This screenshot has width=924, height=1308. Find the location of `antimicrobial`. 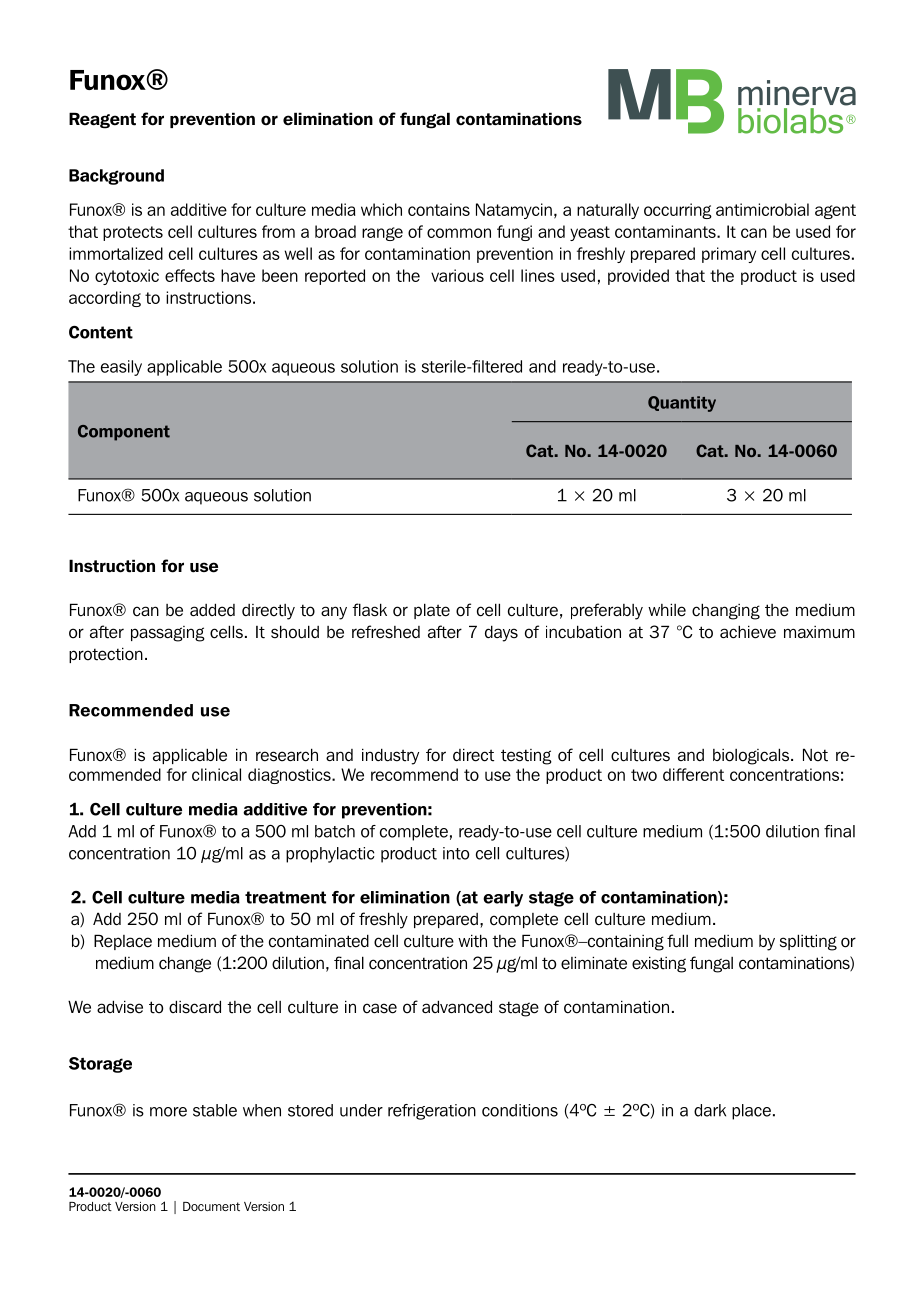

antimicrobial is located at coordinates (762, 209).
